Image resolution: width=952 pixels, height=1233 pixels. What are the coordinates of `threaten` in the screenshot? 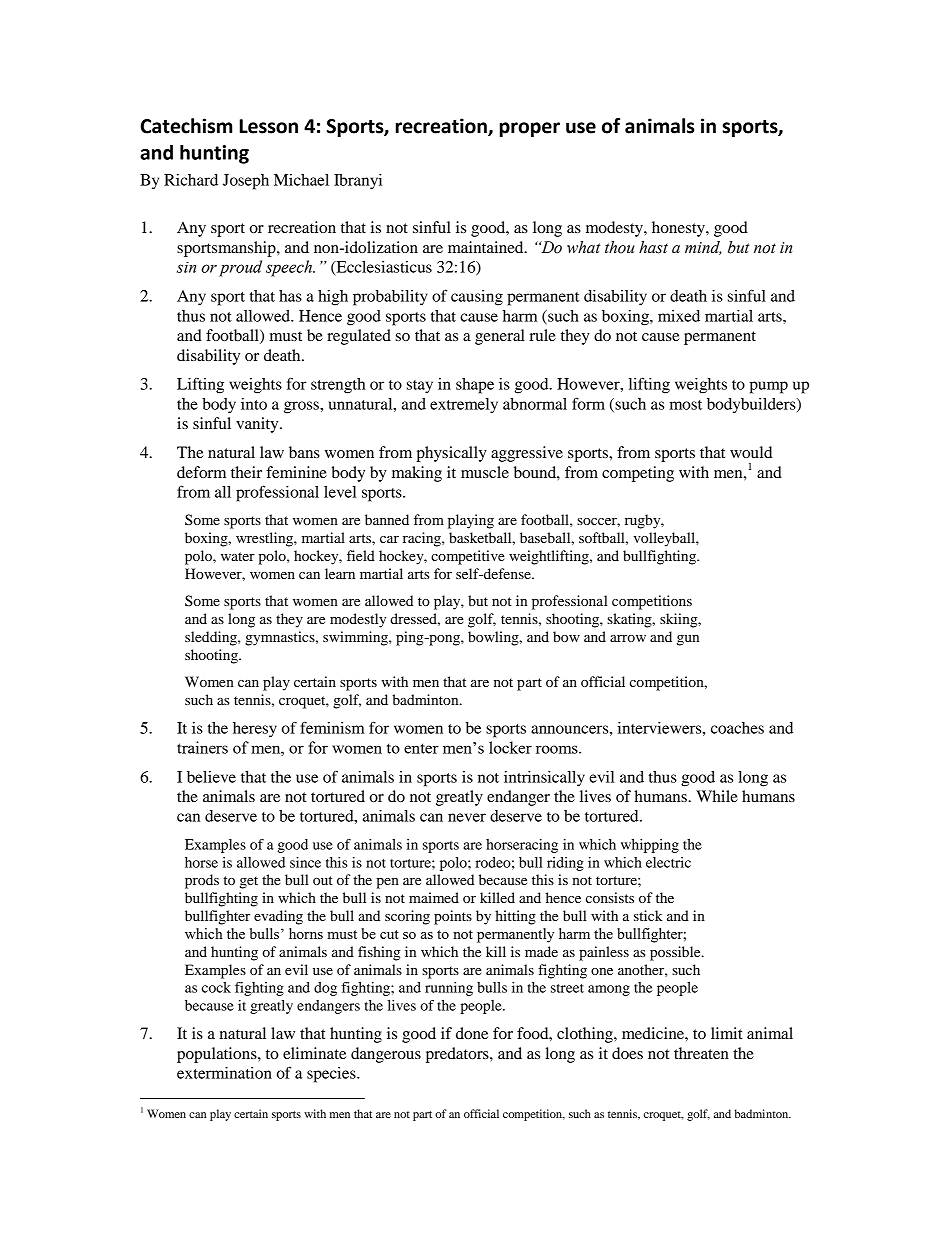 It's located at (701, 1053).
